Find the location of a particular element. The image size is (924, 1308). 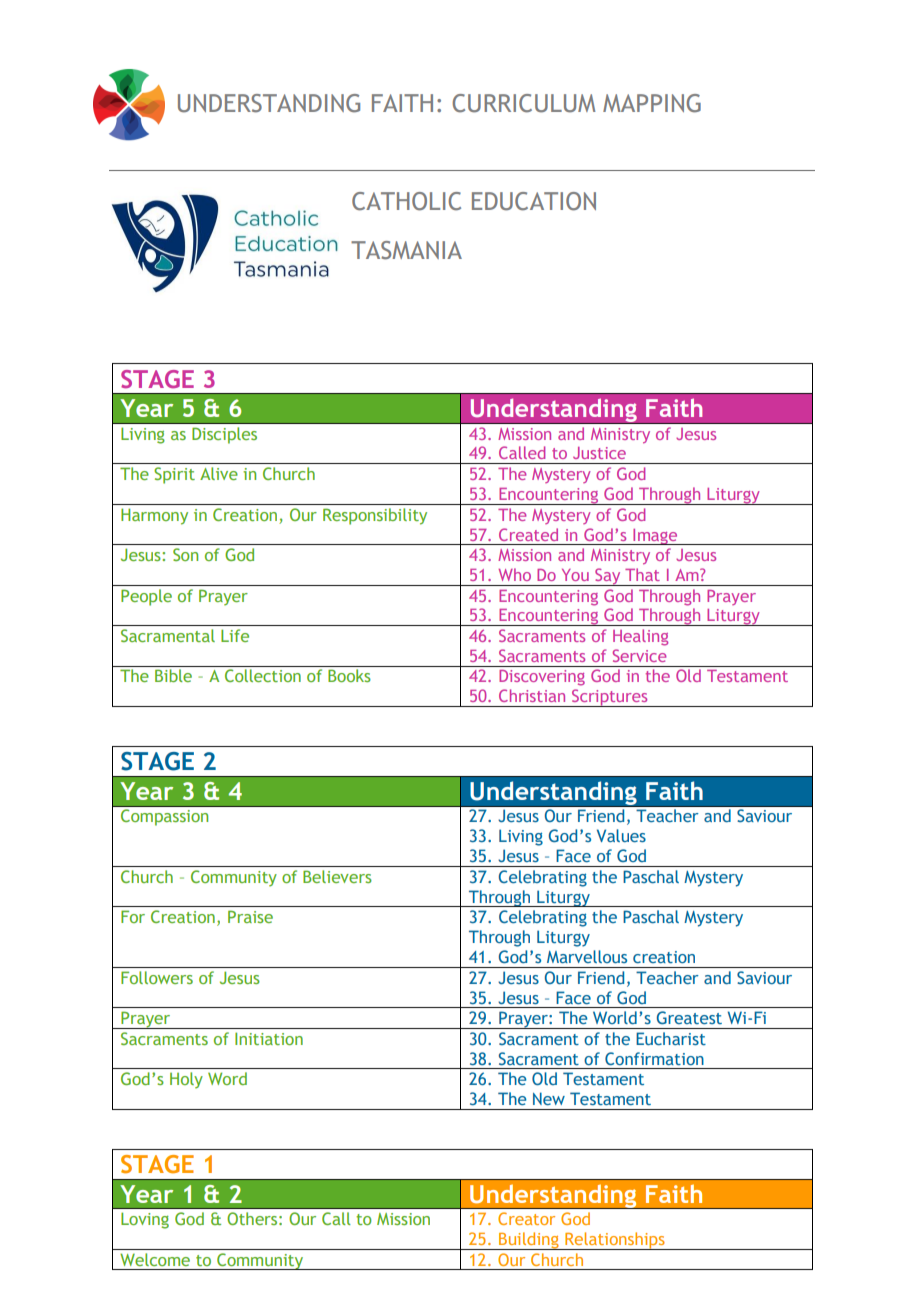

Loving is located at coordinates (145, 1220).
